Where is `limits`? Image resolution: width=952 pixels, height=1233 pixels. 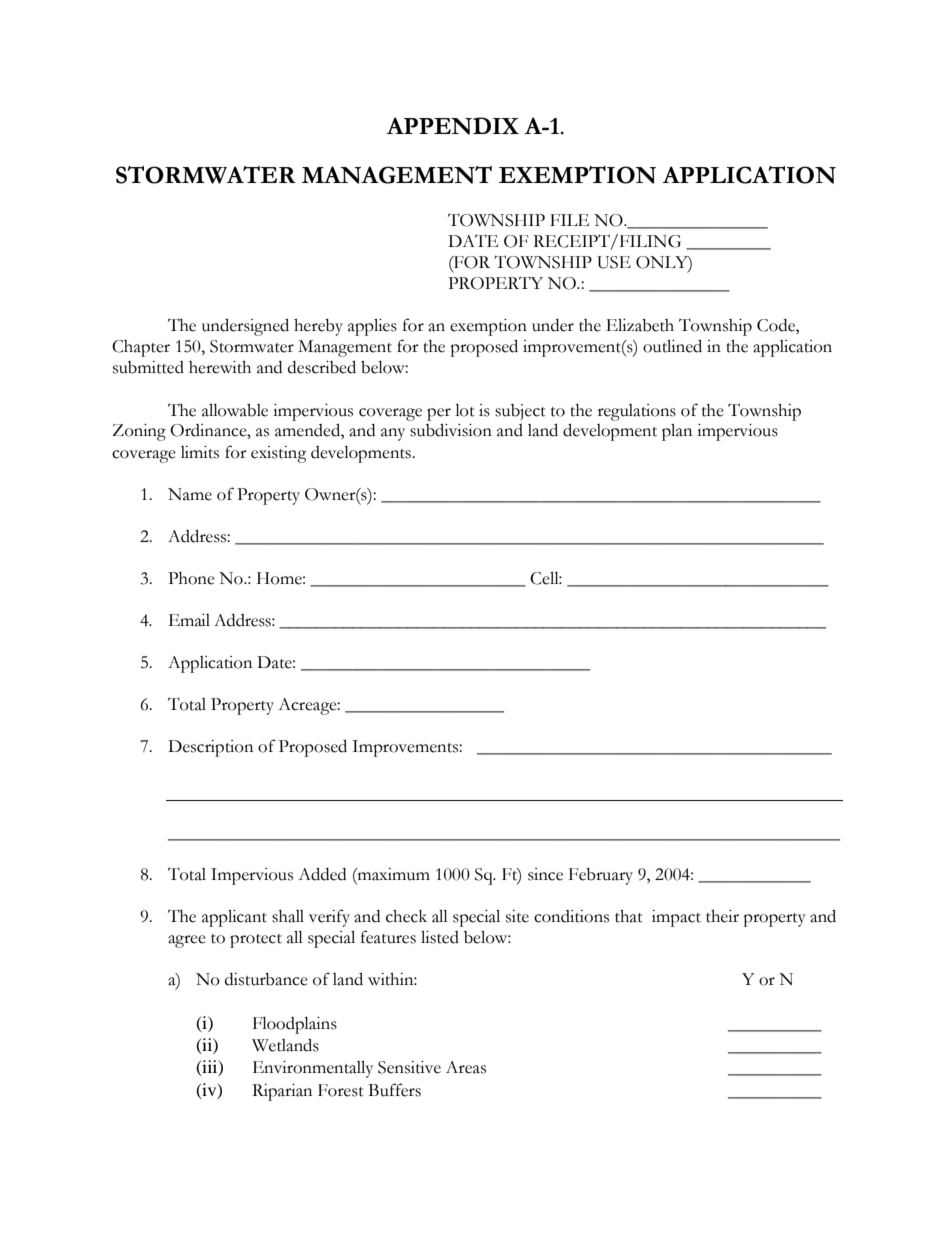
limits is located at coordinates (200, 452).
